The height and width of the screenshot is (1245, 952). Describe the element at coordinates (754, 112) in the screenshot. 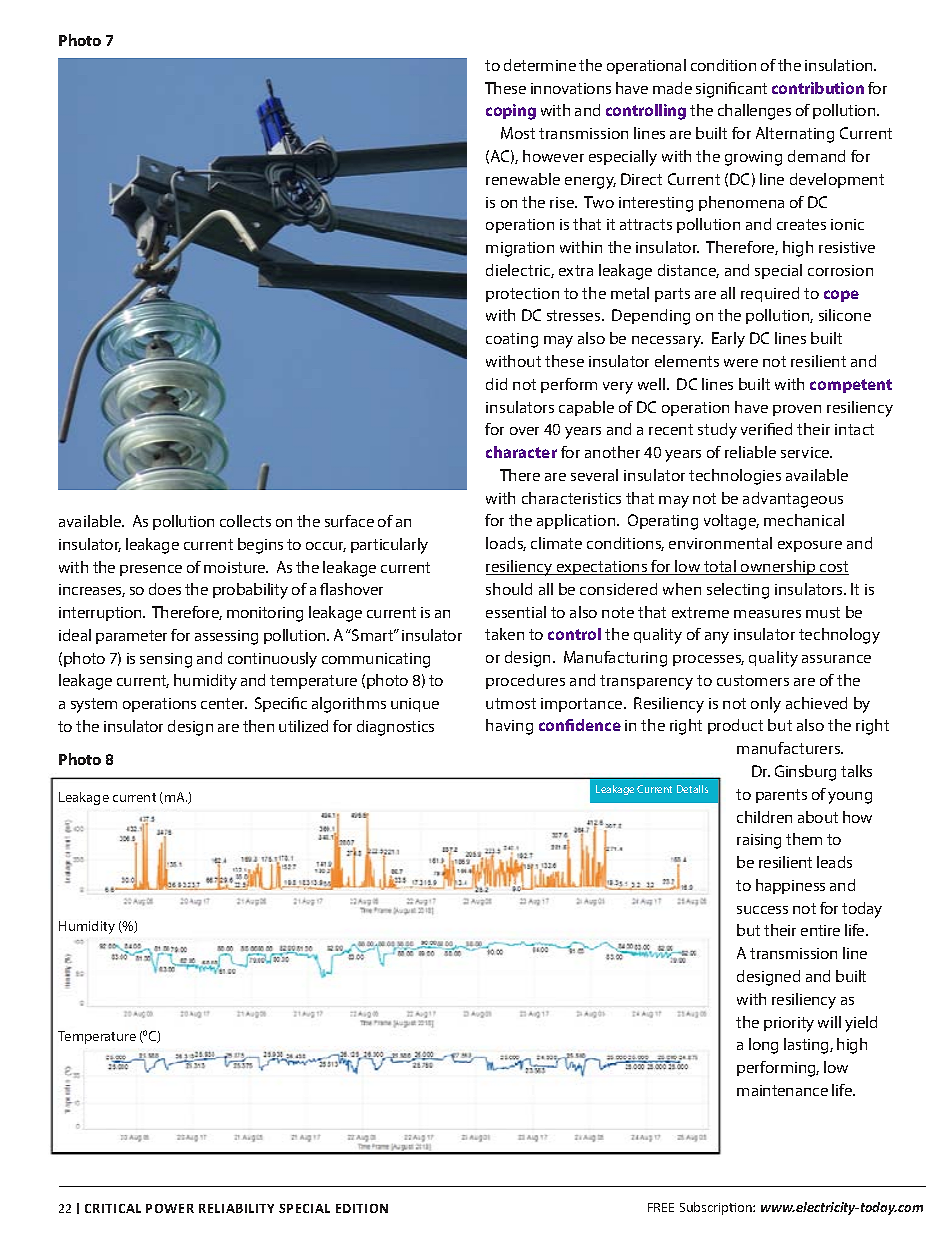

I see `challenges` at that location.
